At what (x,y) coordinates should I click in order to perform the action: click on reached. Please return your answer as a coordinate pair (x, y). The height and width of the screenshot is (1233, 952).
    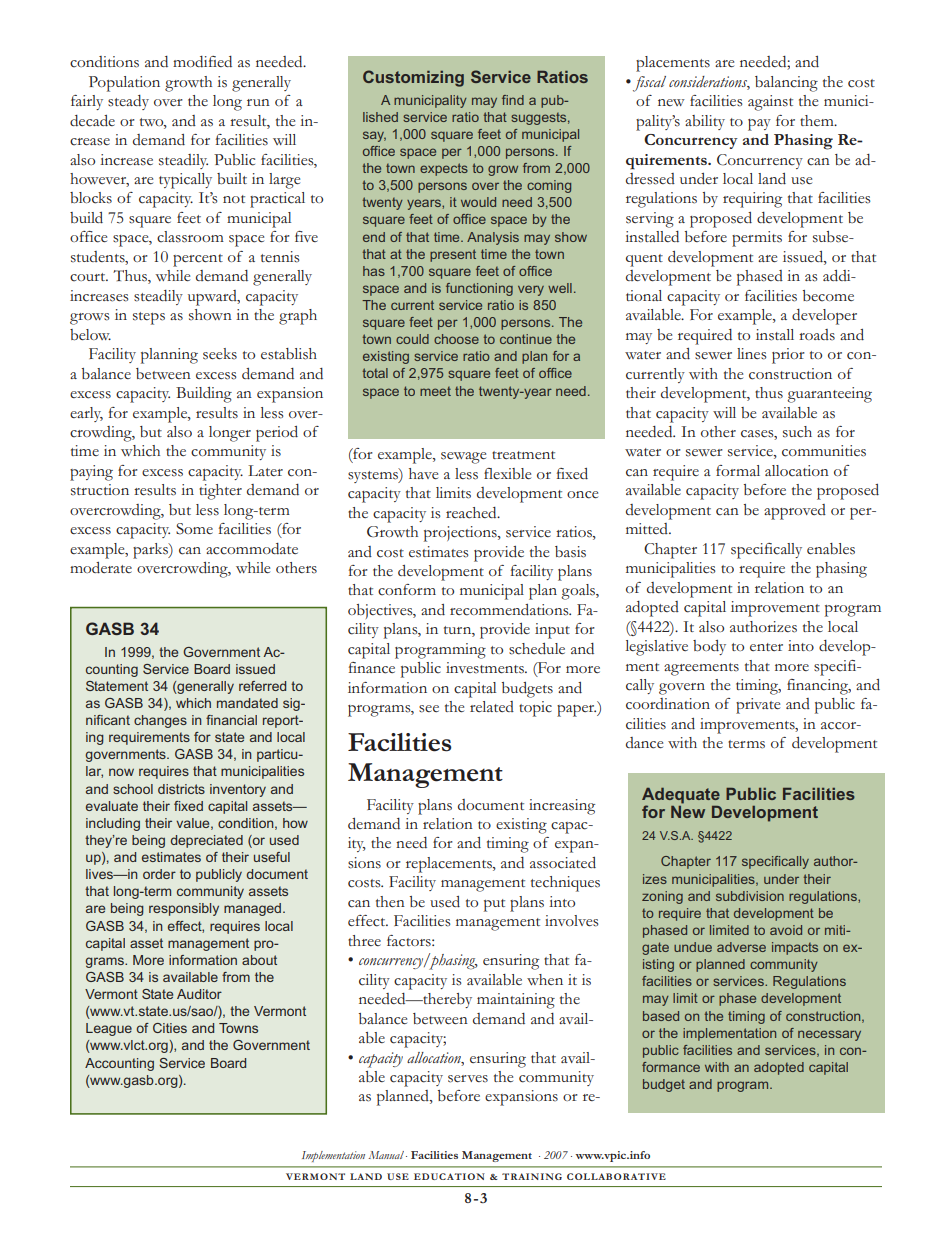
    Looking at the image, I should click on (472, 513).
